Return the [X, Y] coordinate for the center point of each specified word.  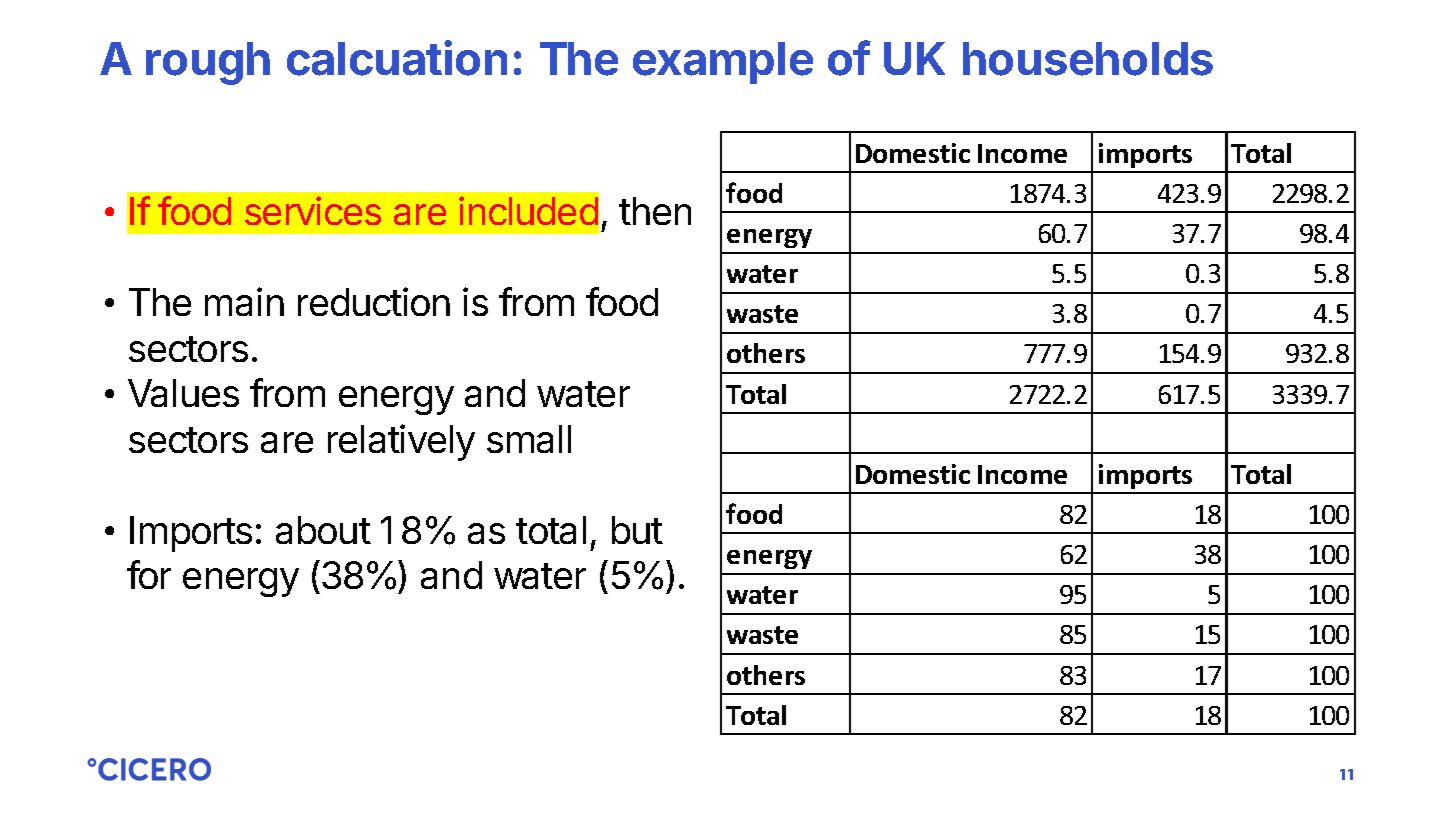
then [655, 211]
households [1088, 59]
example [723, 63]
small [529, 439]
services [313, 210]
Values [183, 393]
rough [208, 63]
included [528, 210]
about [323, 530]
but [637, 530]
